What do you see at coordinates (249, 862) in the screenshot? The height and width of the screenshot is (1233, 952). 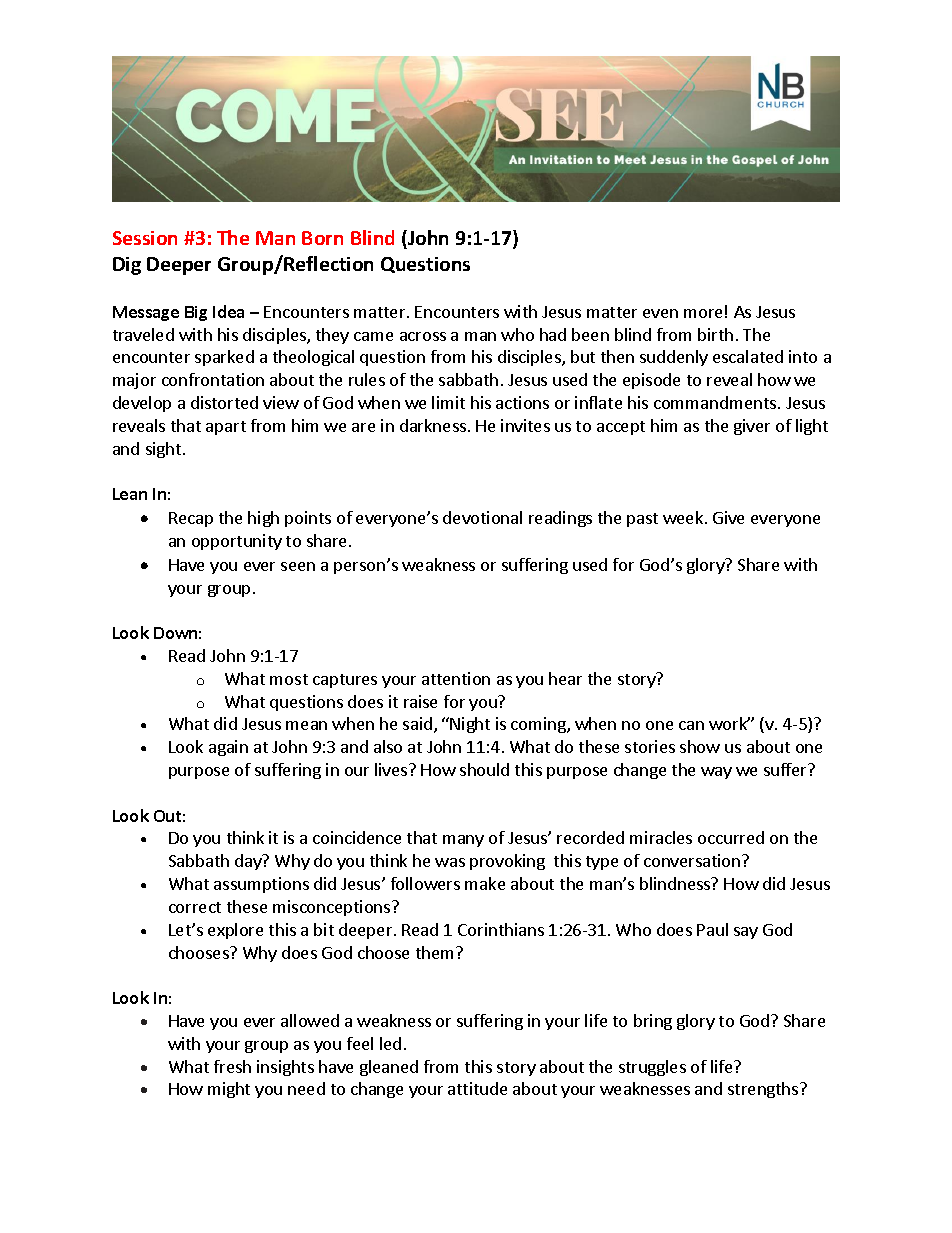 I see `day` at bounding box center [249, 862].
